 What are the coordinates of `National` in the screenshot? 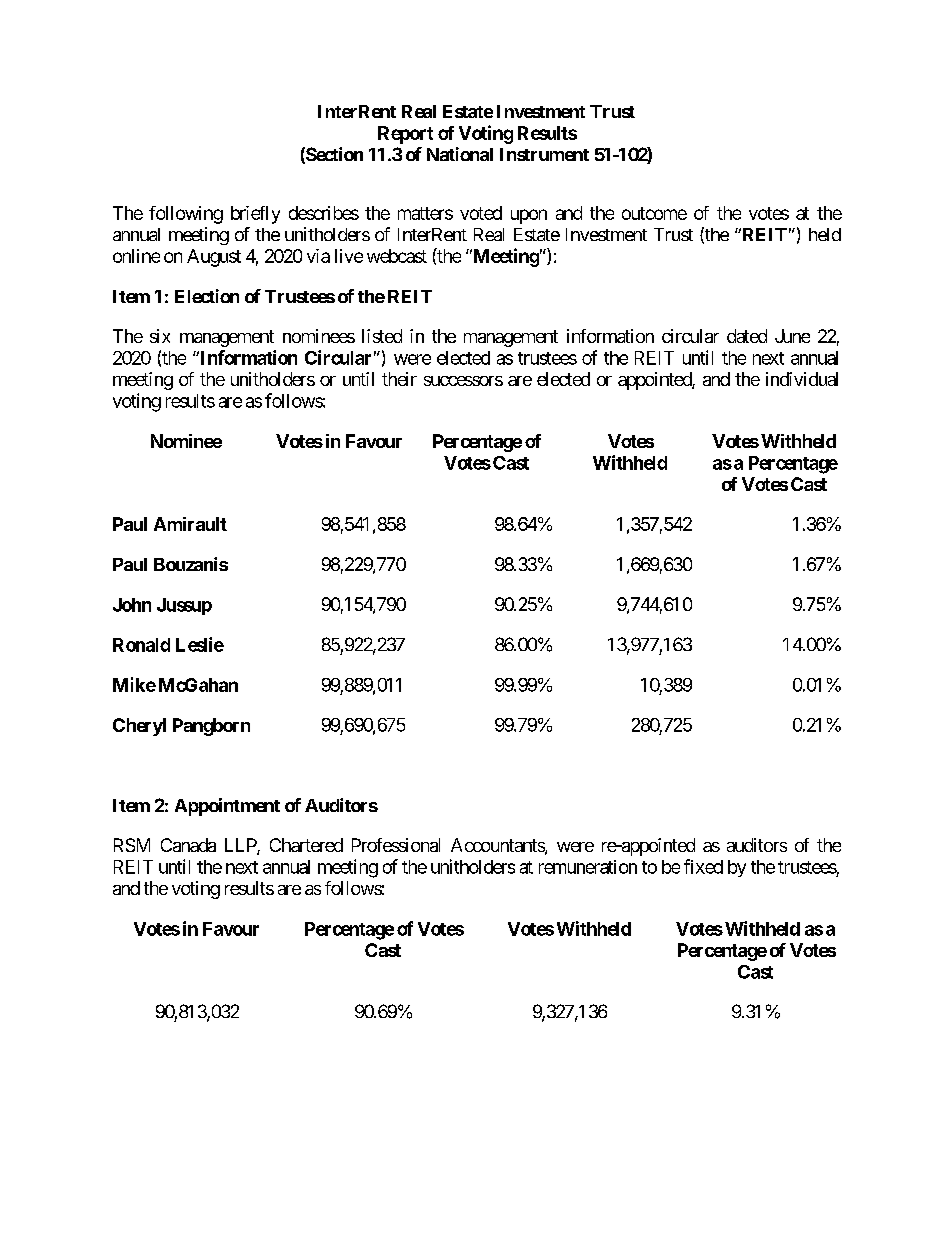 It's located at (460, 154).
